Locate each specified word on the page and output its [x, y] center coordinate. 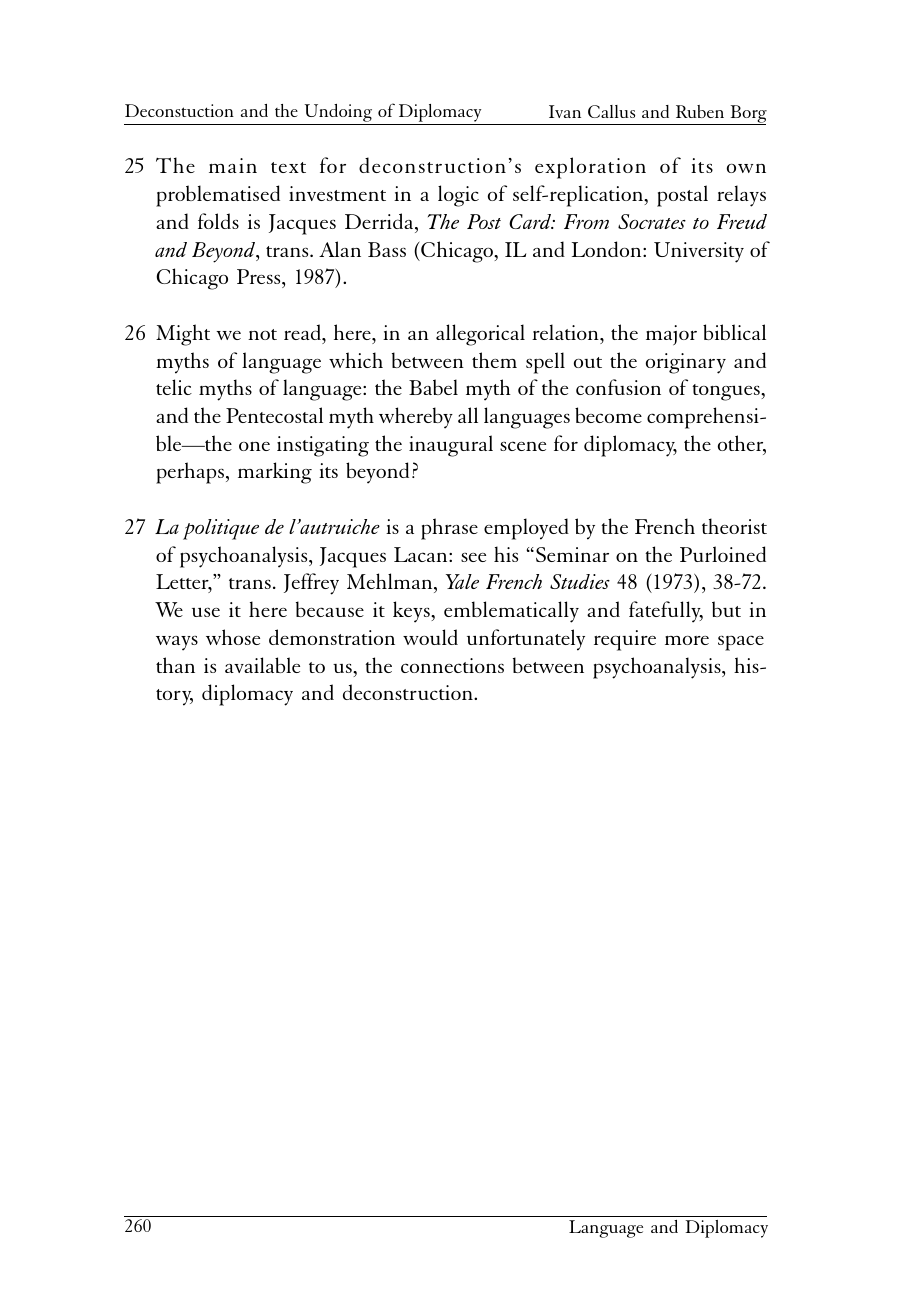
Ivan [565, 111]
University [699, 252]
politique [221, 529]
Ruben [700, 111]
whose [233, 637]
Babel [433, 387]
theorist [734, 526]
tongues [727, 392]
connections [452, 665]
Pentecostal [274, 415]
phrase [449, 529]
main [233, 165]
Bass [387, 249]
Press [260, 276]
